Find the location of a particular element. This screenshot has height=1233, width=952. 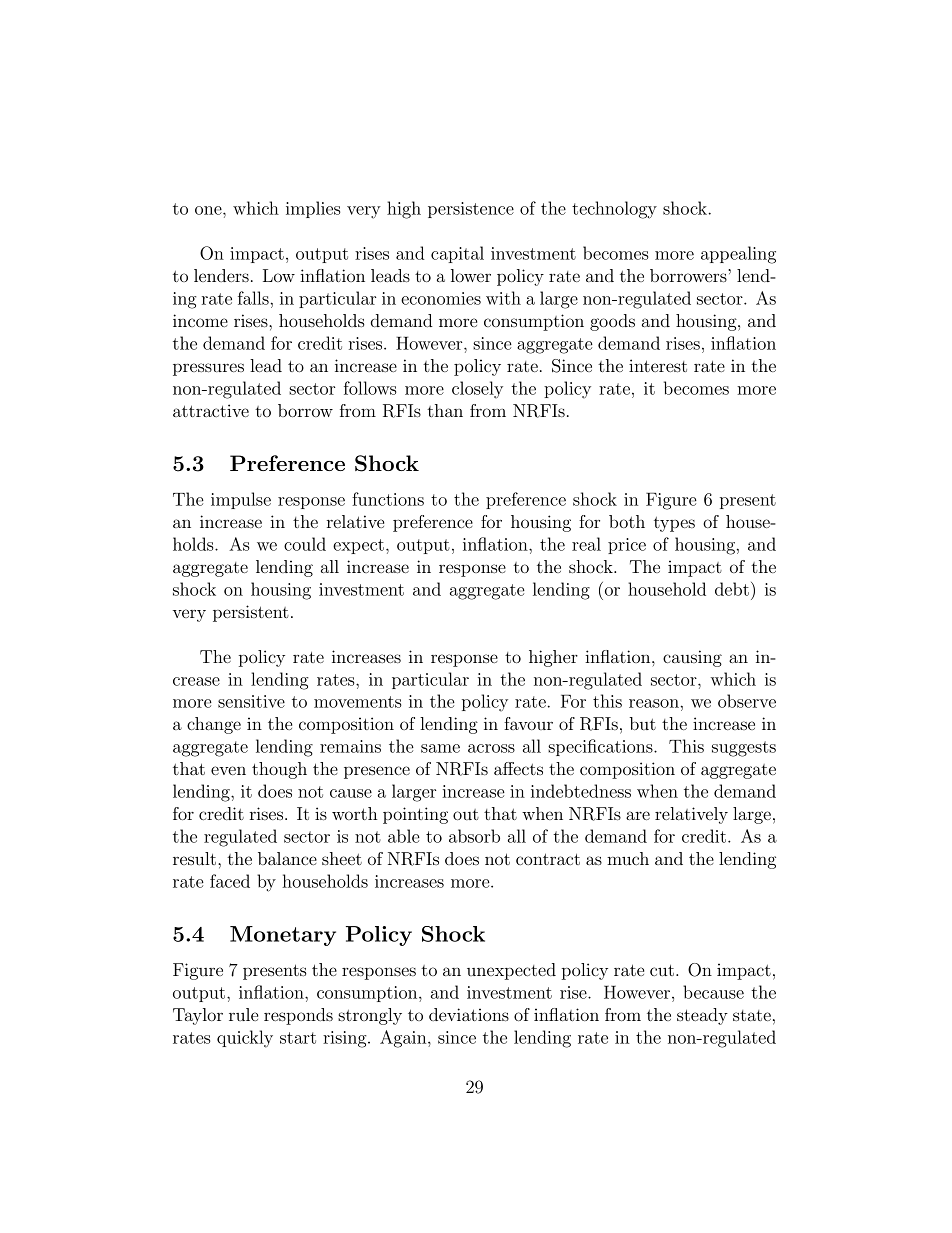

favour is located at coordinates (528, 723).
